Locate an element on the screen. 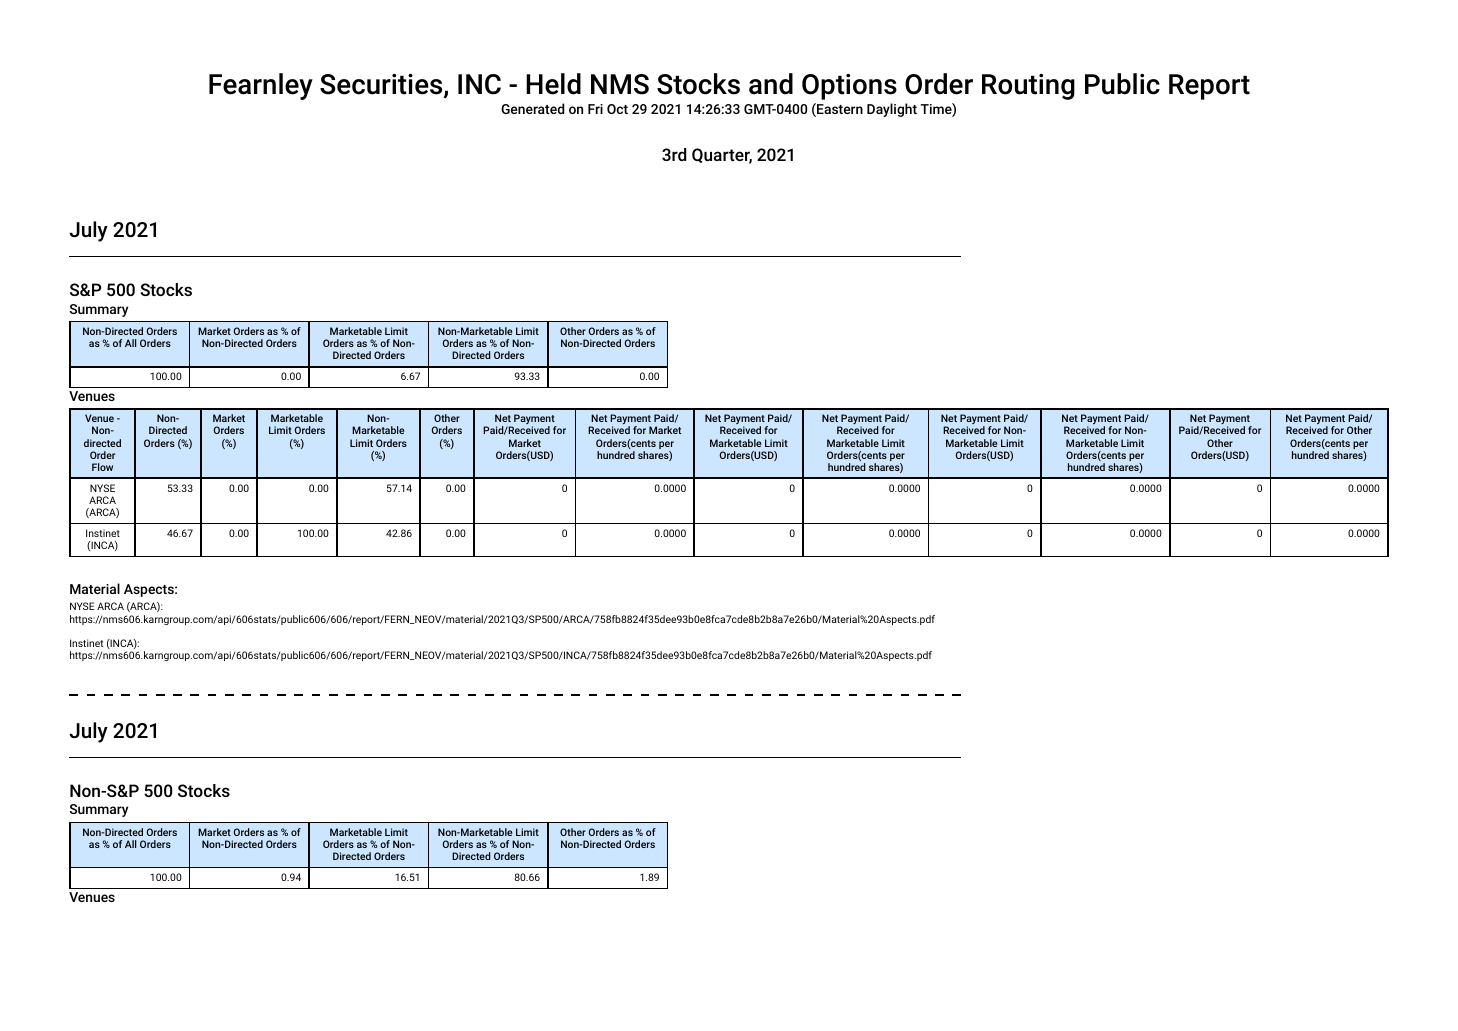 The image size is (1458, 1031). Daylight is located at coordinates (892, 110).
